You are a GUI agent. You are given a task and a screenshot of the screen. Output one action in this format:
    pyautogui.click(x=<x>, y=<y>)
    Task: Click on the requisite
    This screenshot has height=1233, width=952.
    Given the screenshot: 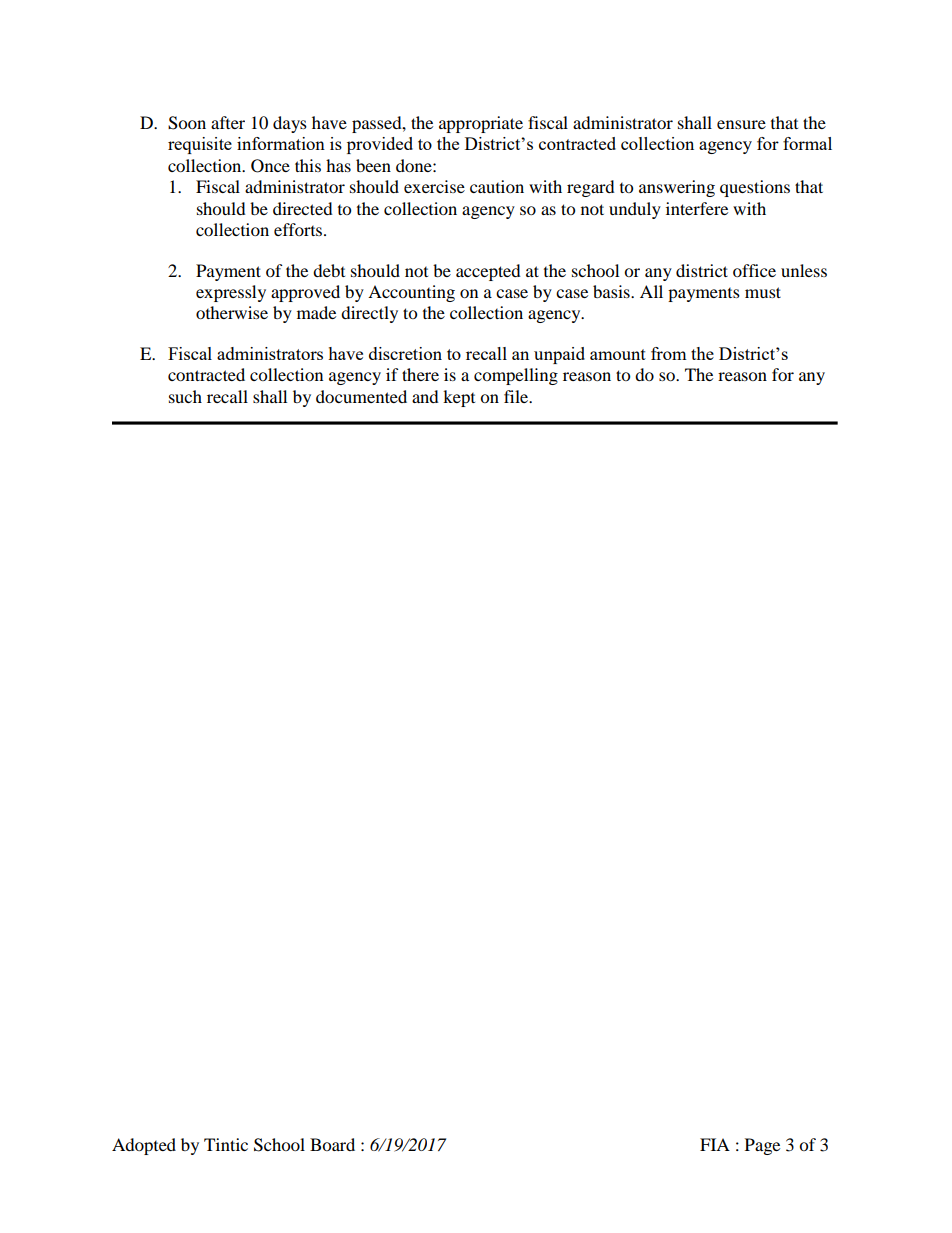 What is the action you would take?
    pyautogui.click(x=200, y=145)
